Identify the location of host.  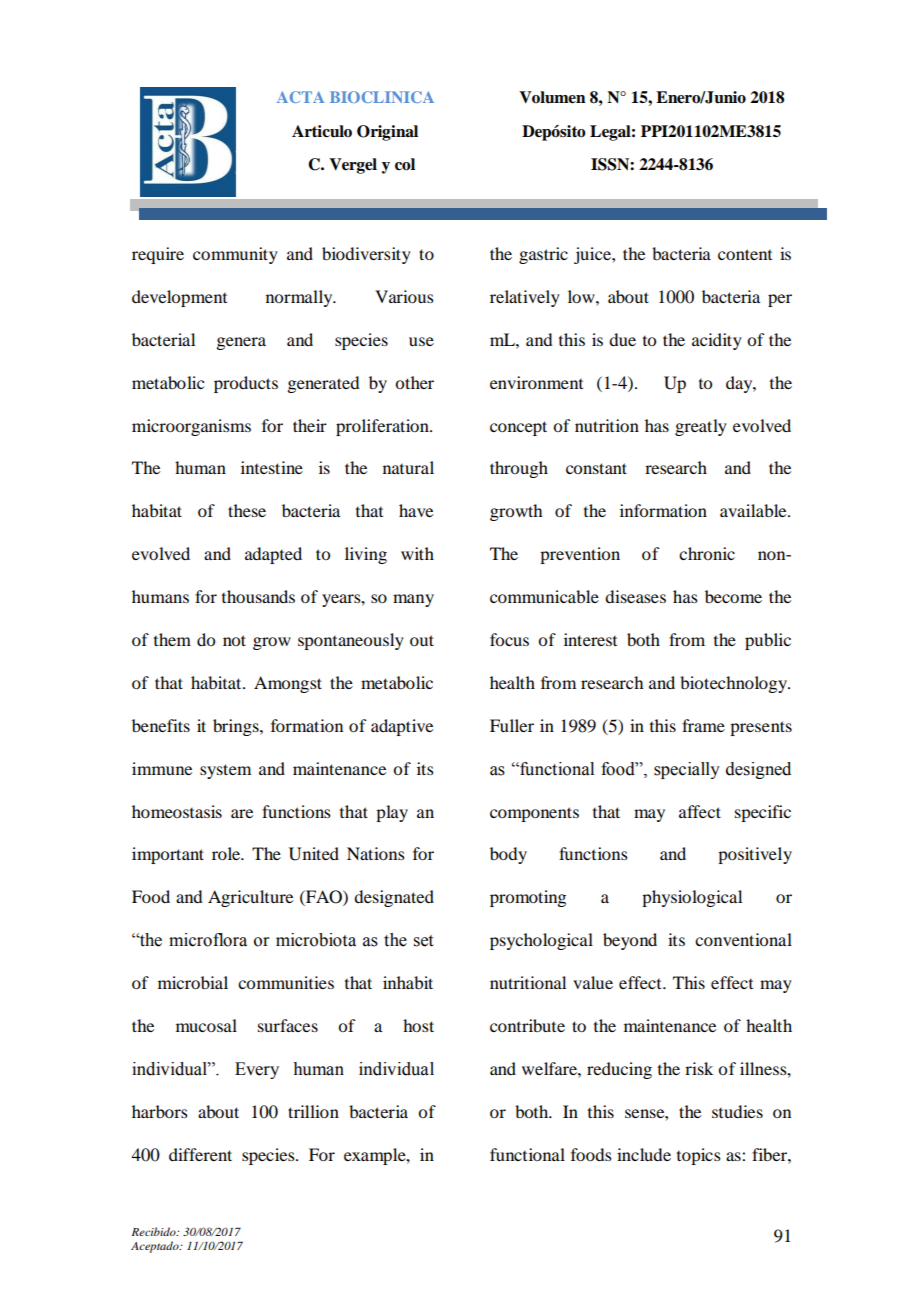
(418, 1025).
